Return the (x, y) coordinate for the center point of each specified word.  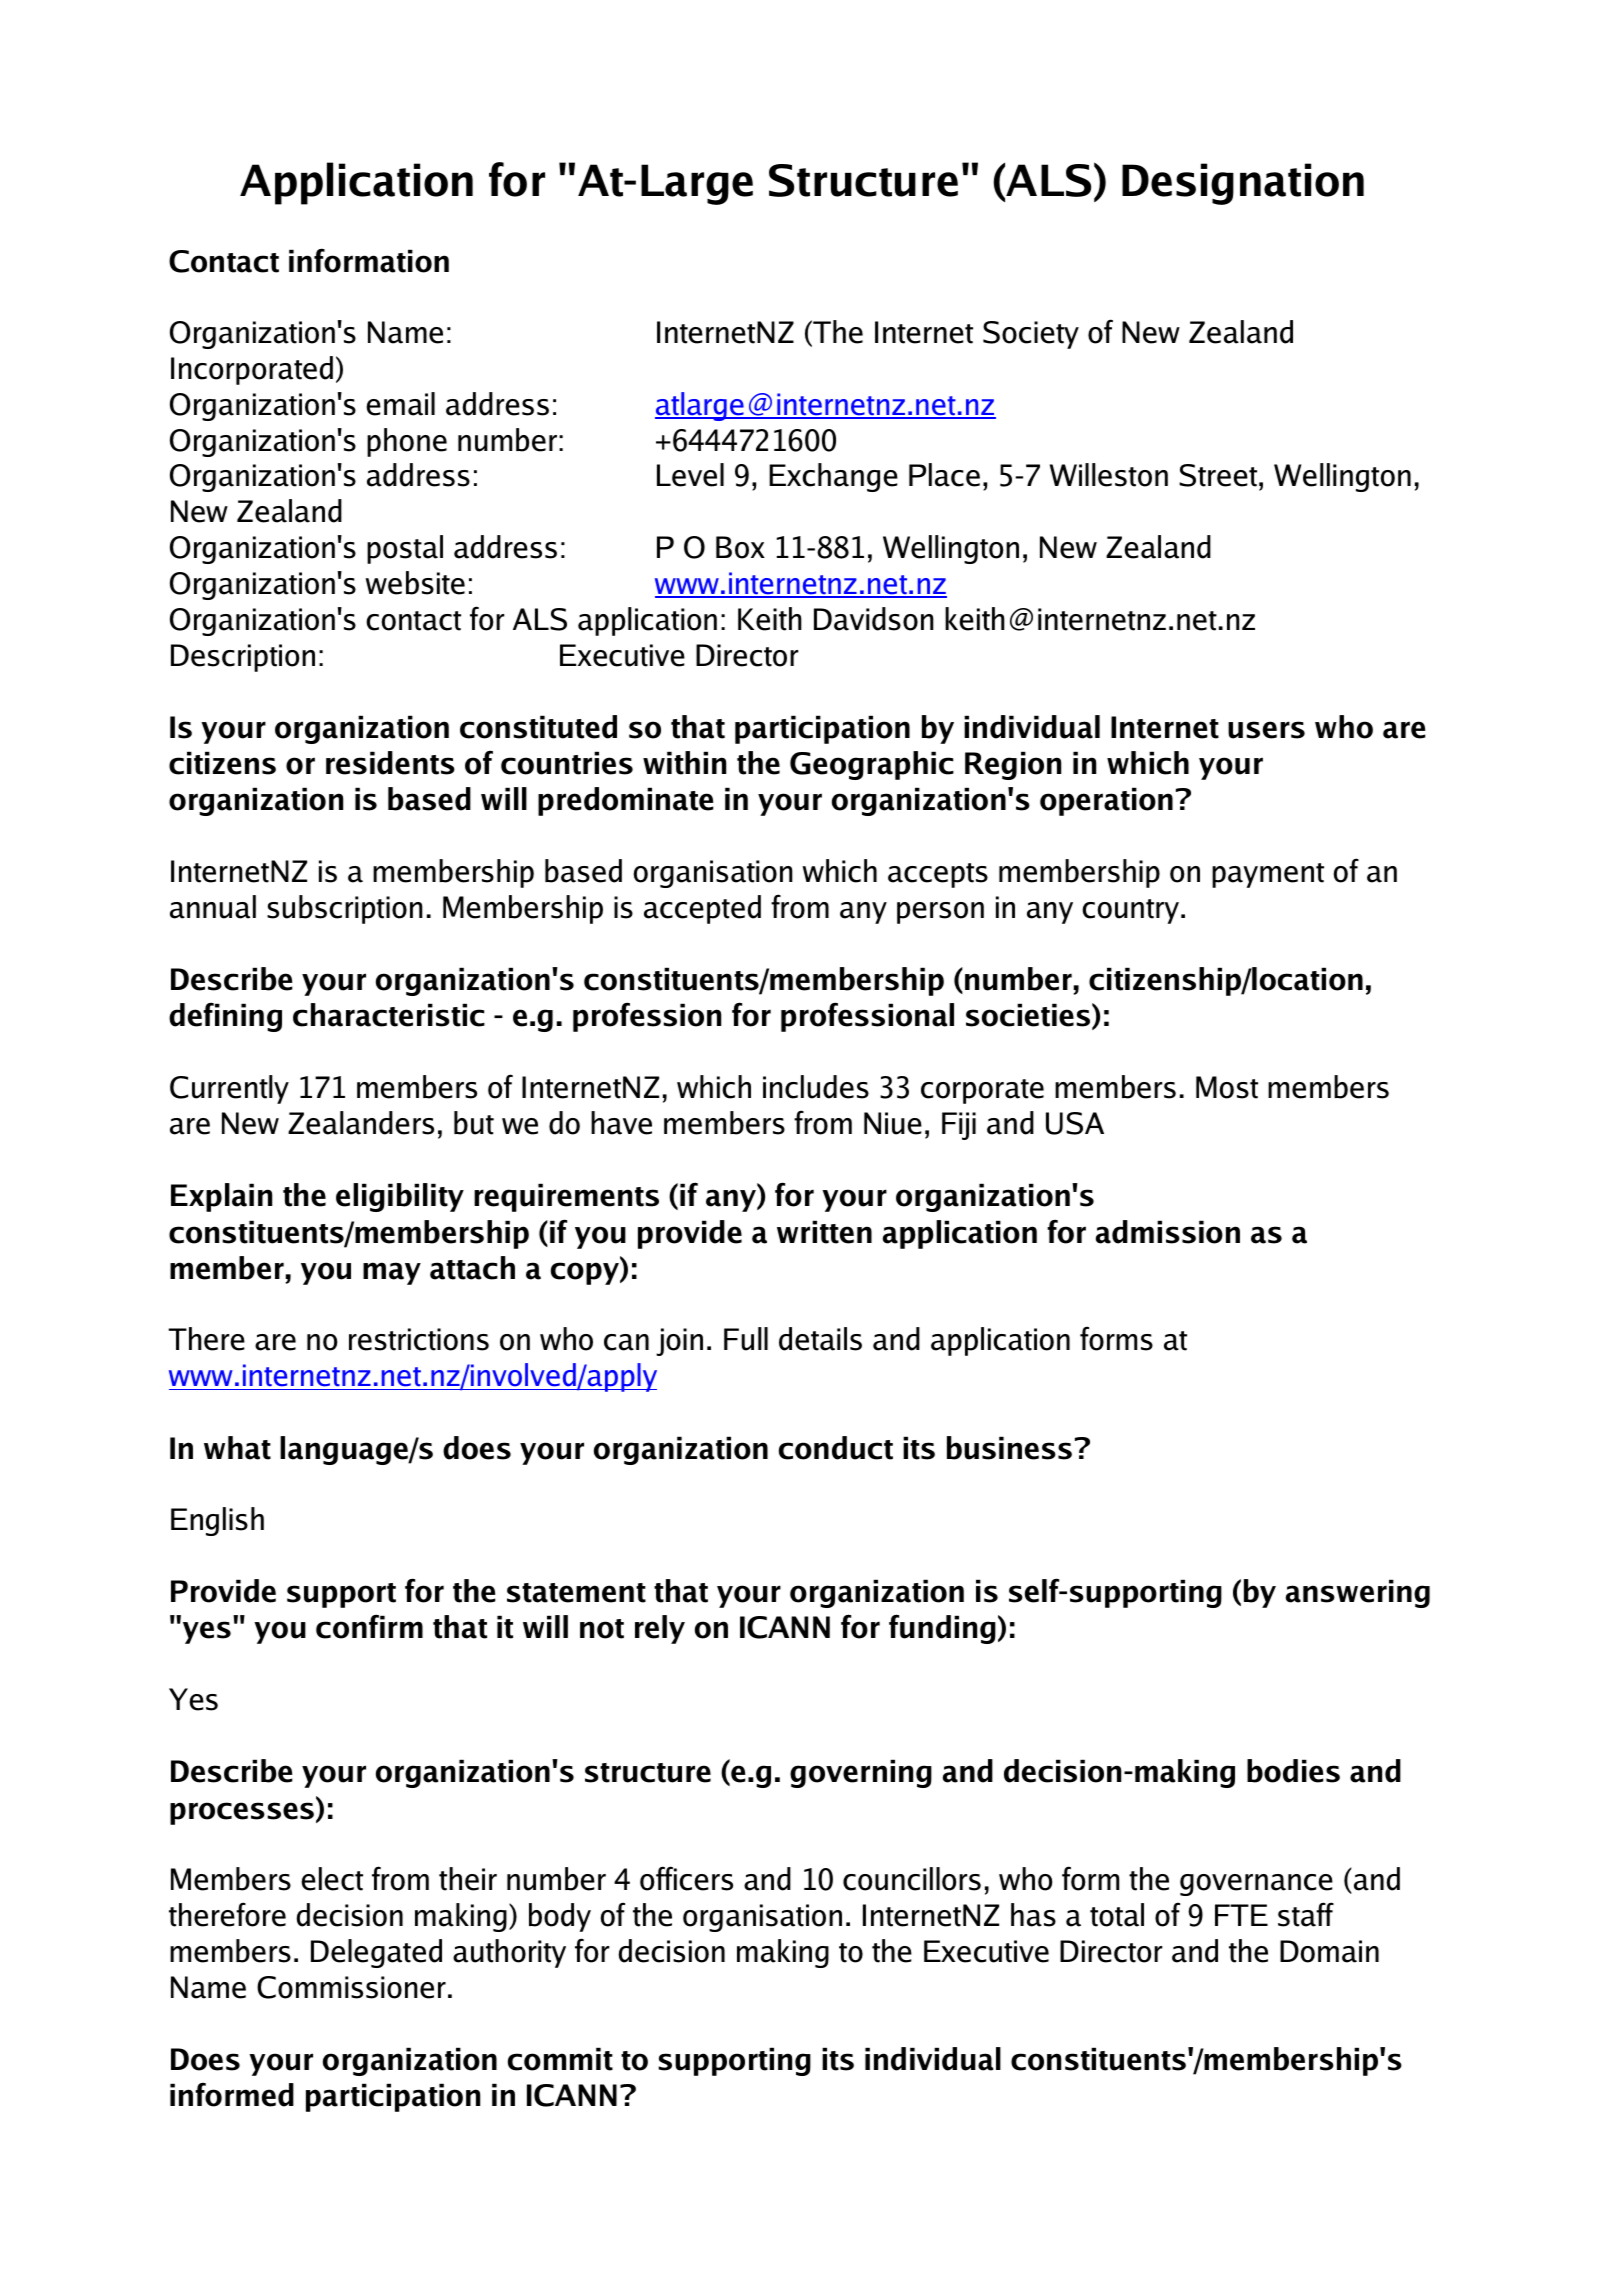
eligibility (400, 1197)
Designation (1243, 184)
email (400, 404)
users (1266, 730)
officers (686, 1878)
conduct (836, 1448)
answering (1358, 1593)
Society (1031, 335)
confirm (369, 1626)
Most (1227, 1087)
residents (390, 763)
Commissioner (351, 1987)
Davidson (874, 619)
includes (816, 1087)
